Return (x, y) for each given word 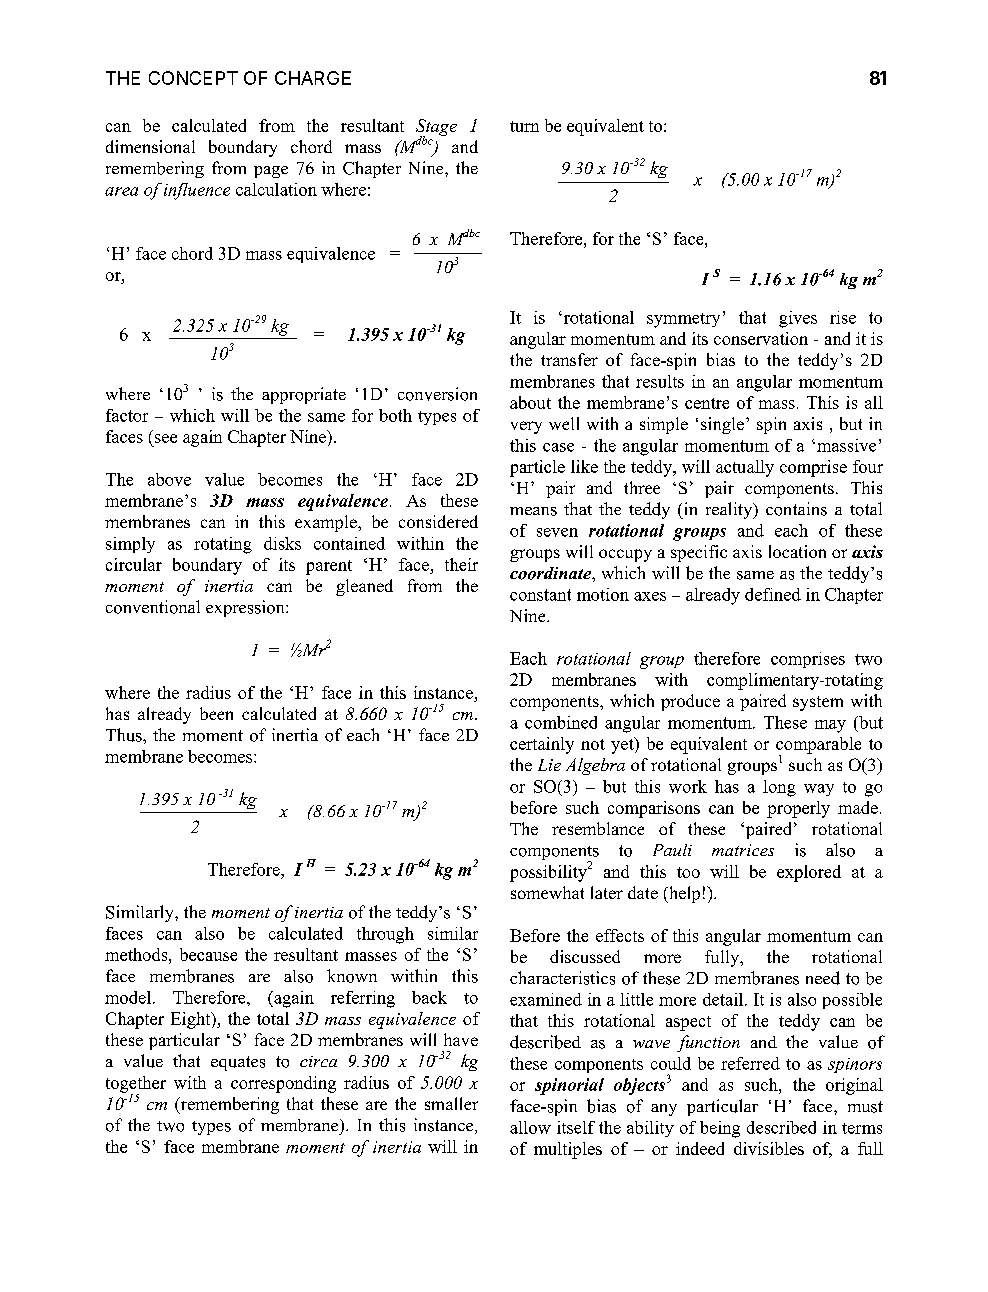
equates (238, 1063)
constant (540, 595)
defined (773, 594)
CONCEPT (193, 78)
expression (246, 608)
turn (524, 126)
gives (798, 319)
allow (530, 1127)
